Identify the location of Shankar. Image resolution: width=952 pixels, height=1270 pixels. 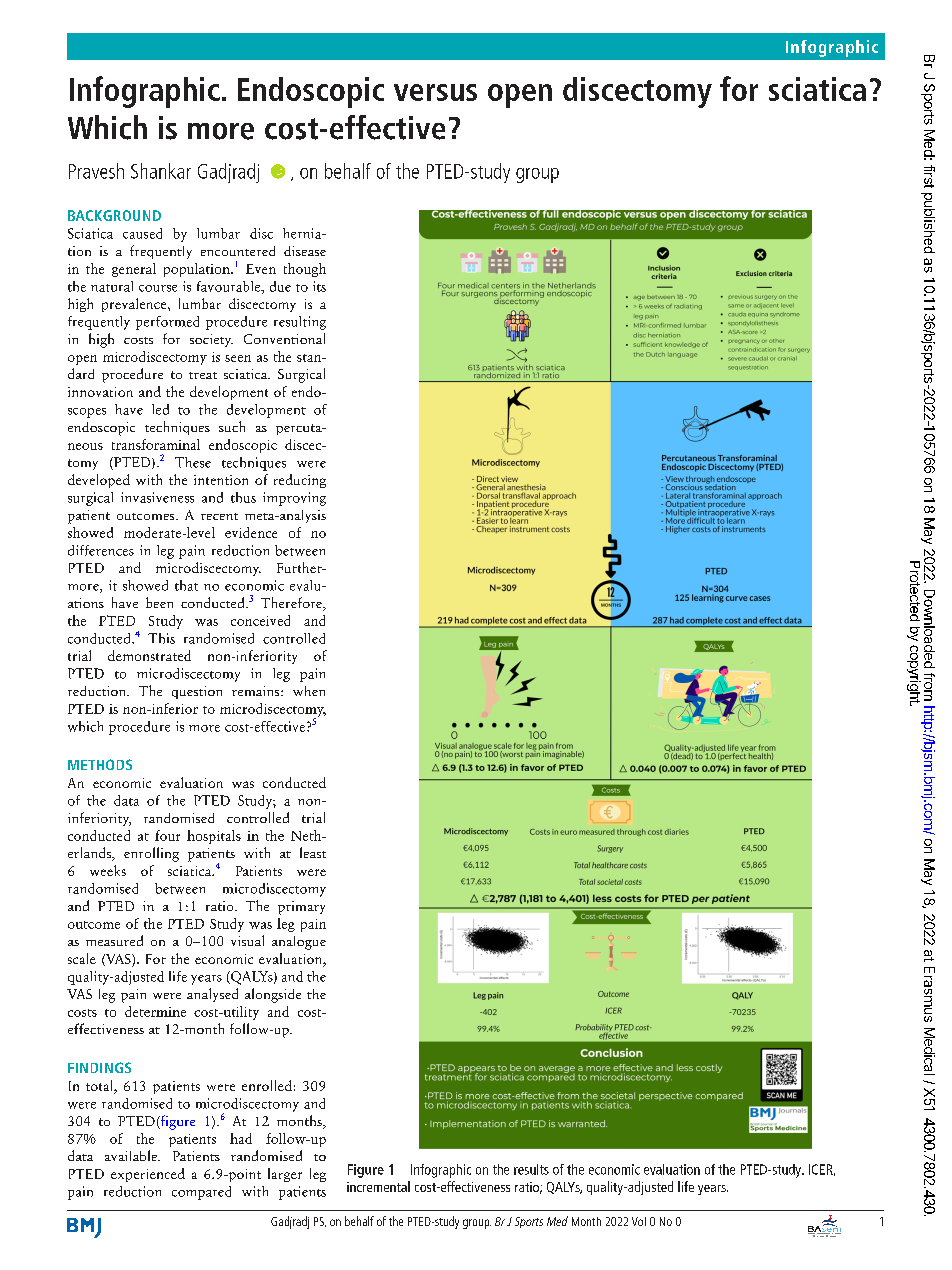
(161, 171).
